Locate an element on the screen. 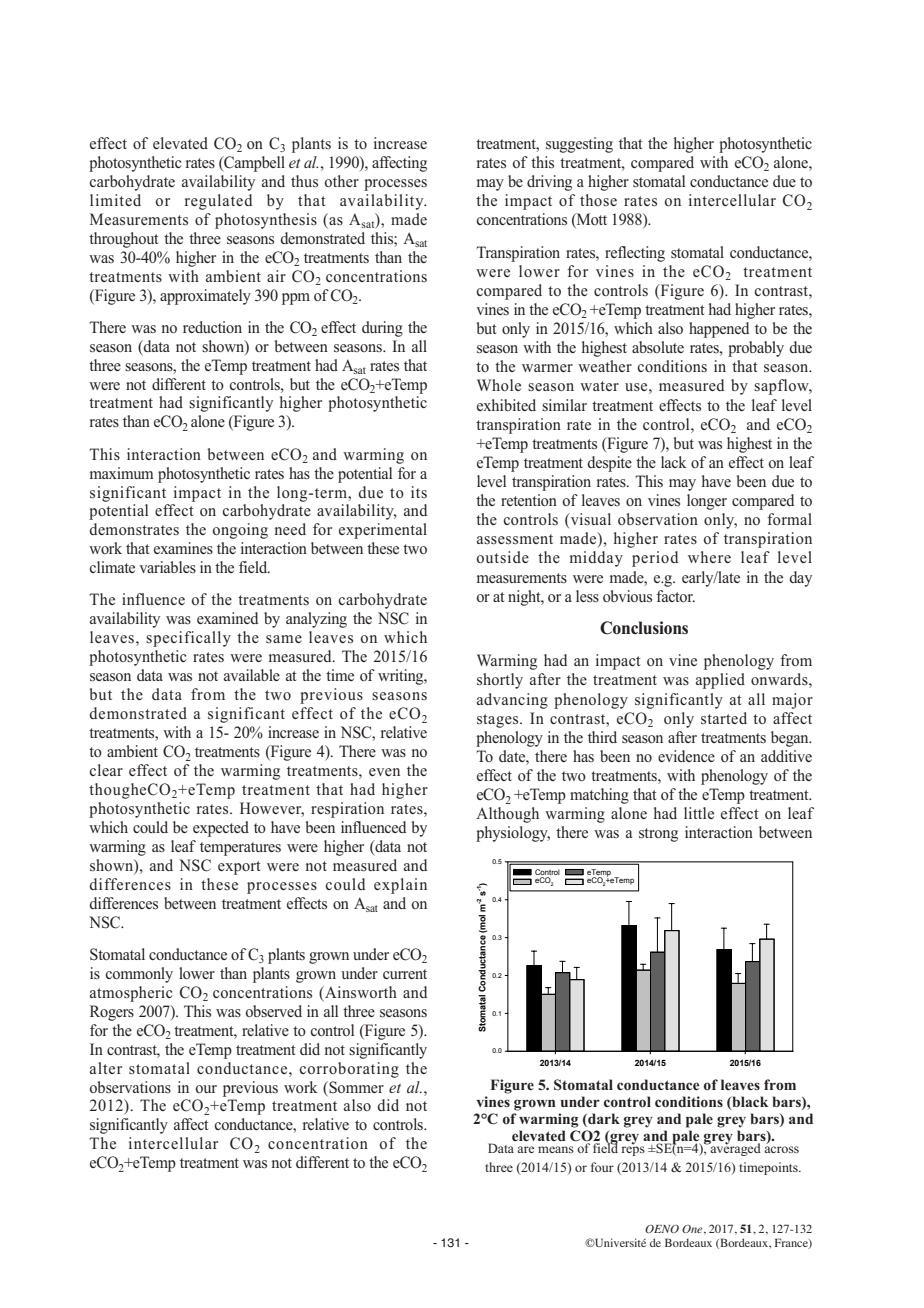 This screenshot has width=924, height=1308. probably is located at coordinates (756, 349).
